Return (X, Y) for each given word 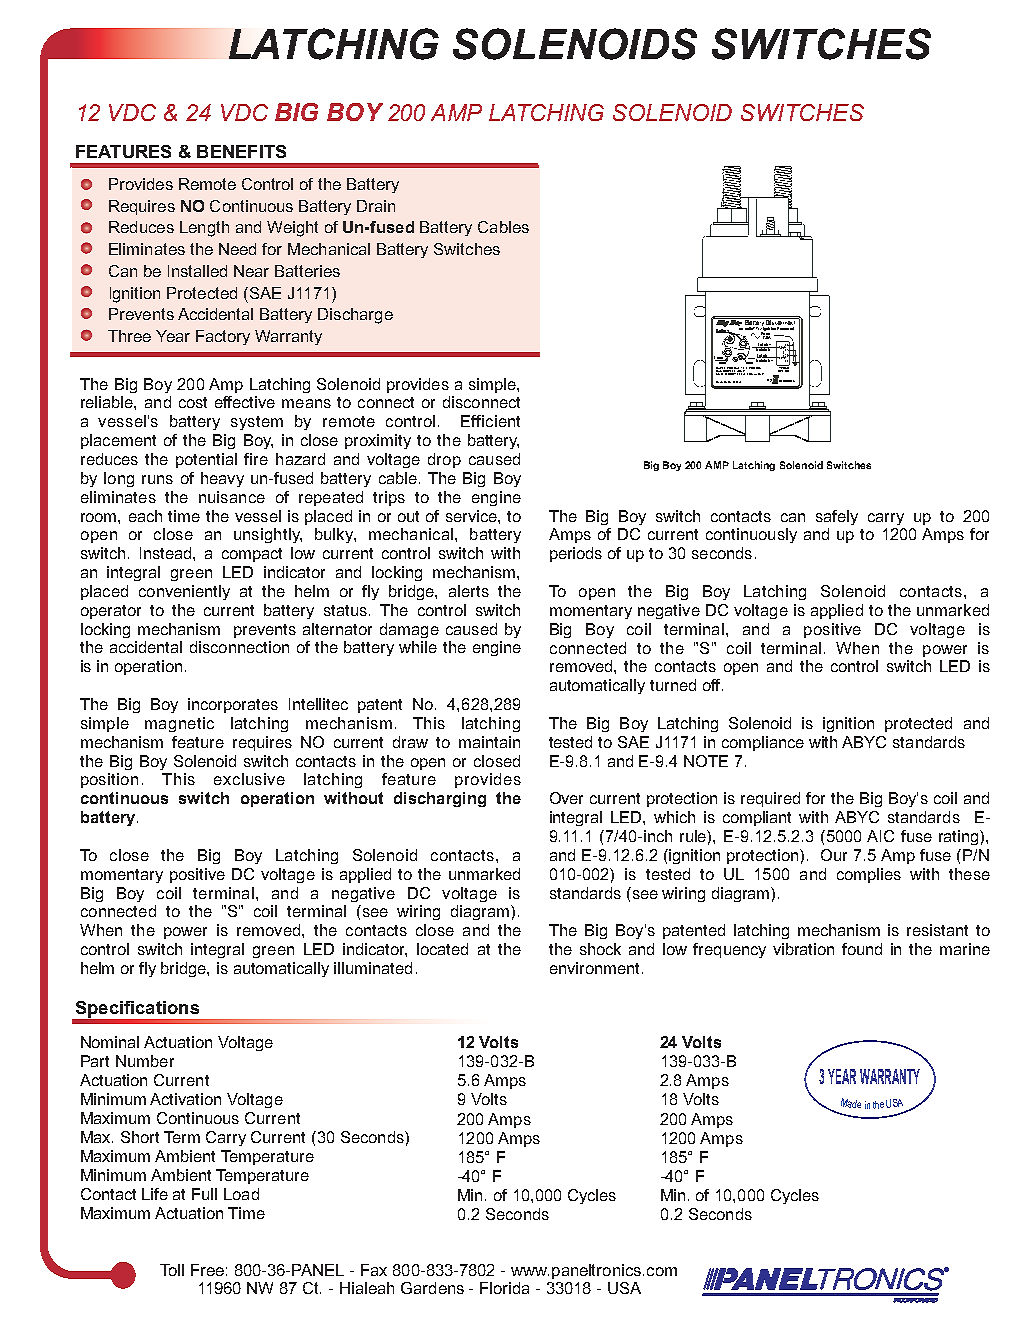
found (862, 949)
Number (145, 1061)
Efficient (490, 421)
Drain (376, 206)
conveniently (184, 592)
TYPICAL (783, 367)
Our (834, 855)
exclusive (249, 779)
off (713, 685)
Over (566, 798)
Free (207, 1270)
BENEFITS (241, 151)
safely (837, 517)
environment (596, 968)
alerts (469, 591)
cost (193, 402)
